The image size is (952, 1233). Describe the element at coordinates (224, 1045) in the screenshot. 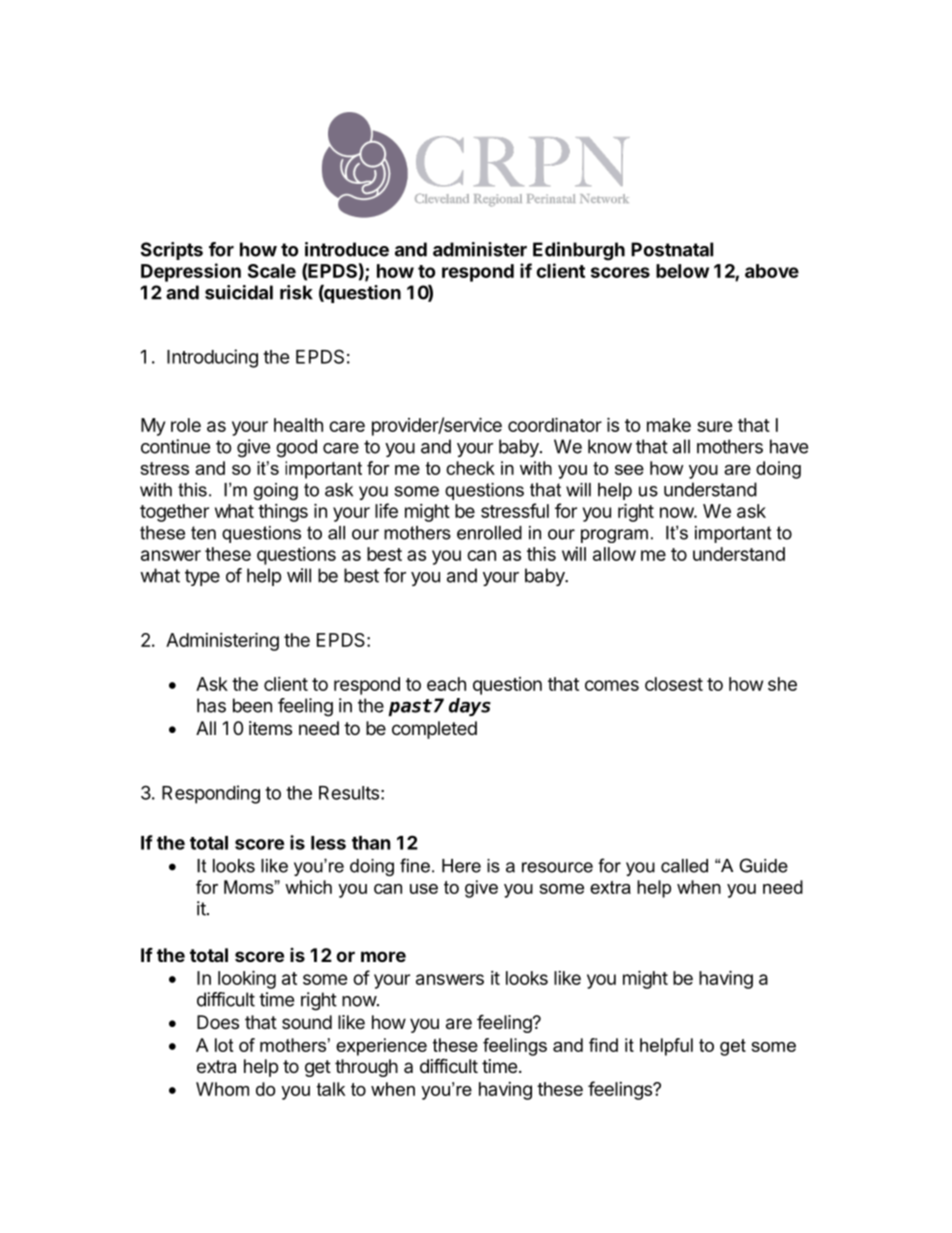

I see `lot` at that location.
